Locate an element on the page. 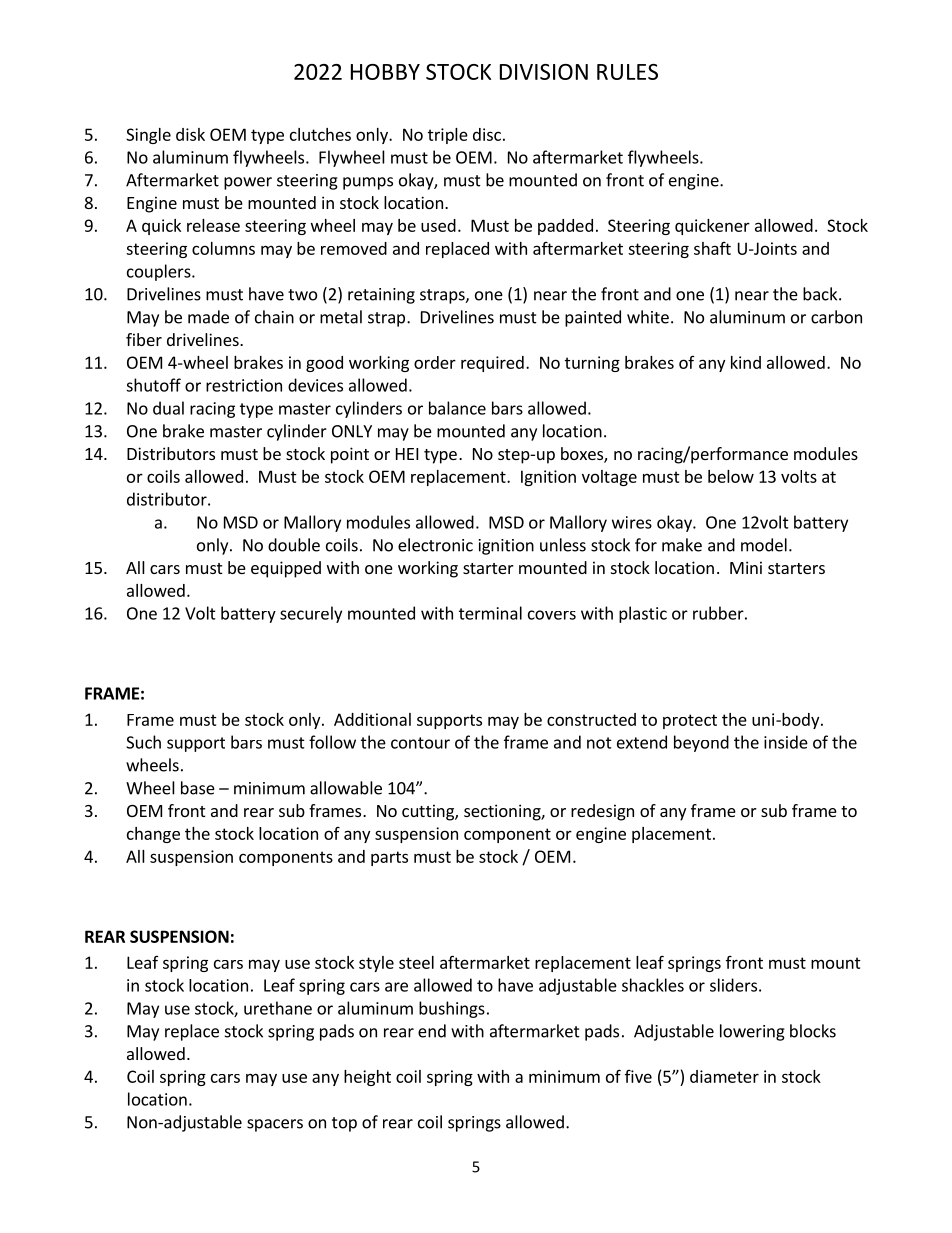 This page has width=952, height=1233. disc is located at coordinates (487, 134).
